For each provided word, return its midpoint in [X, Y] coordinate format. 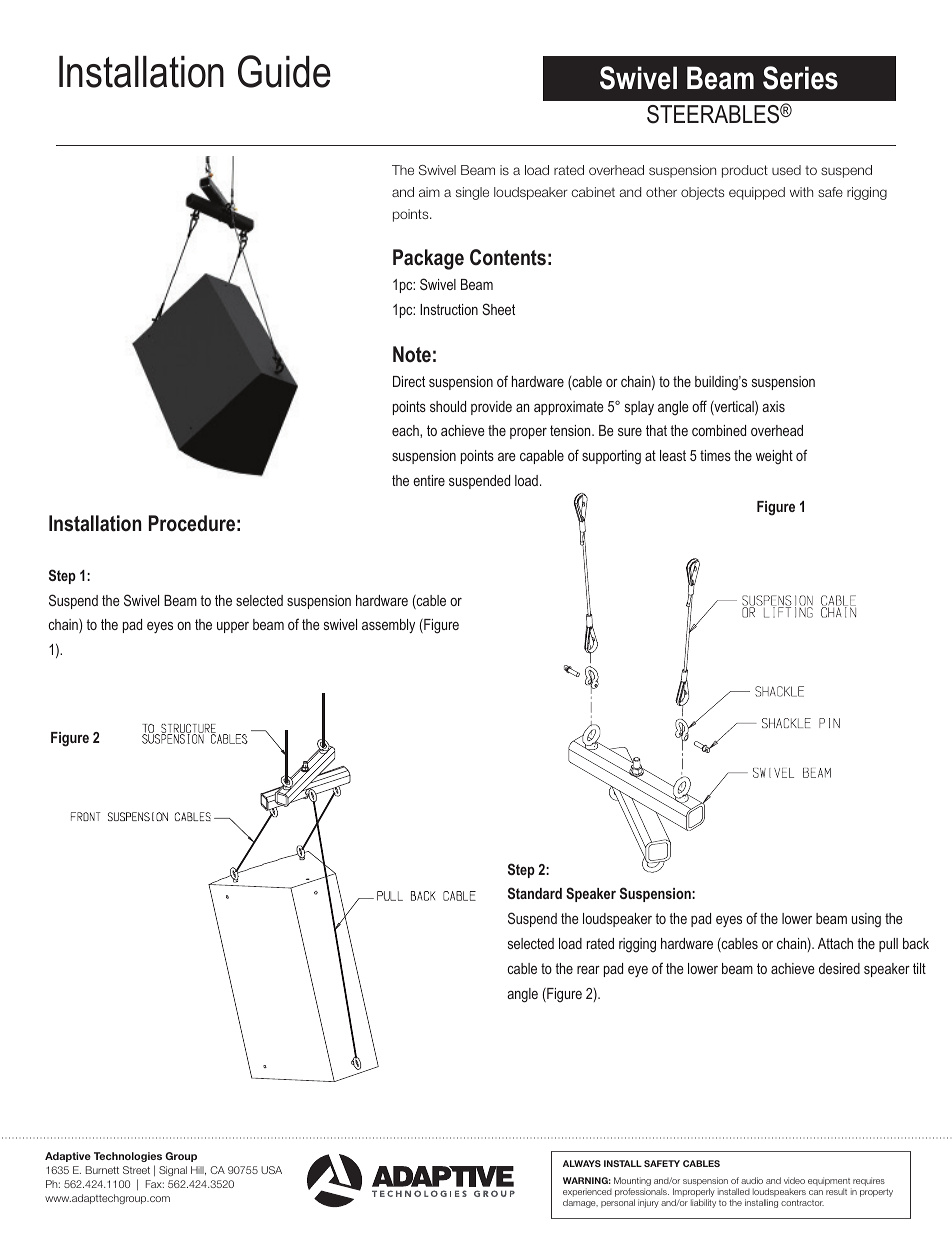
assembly [388, 626]
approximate [569, 408]
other [661, 192]
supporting [611, 457]
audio [752, 1180]
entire [429, 480]
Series [800, 78]
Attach [835, 943]
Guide [284, 71]
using [866, 920]
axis [773, 406]
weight [774, 457]
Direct [409, 381]
